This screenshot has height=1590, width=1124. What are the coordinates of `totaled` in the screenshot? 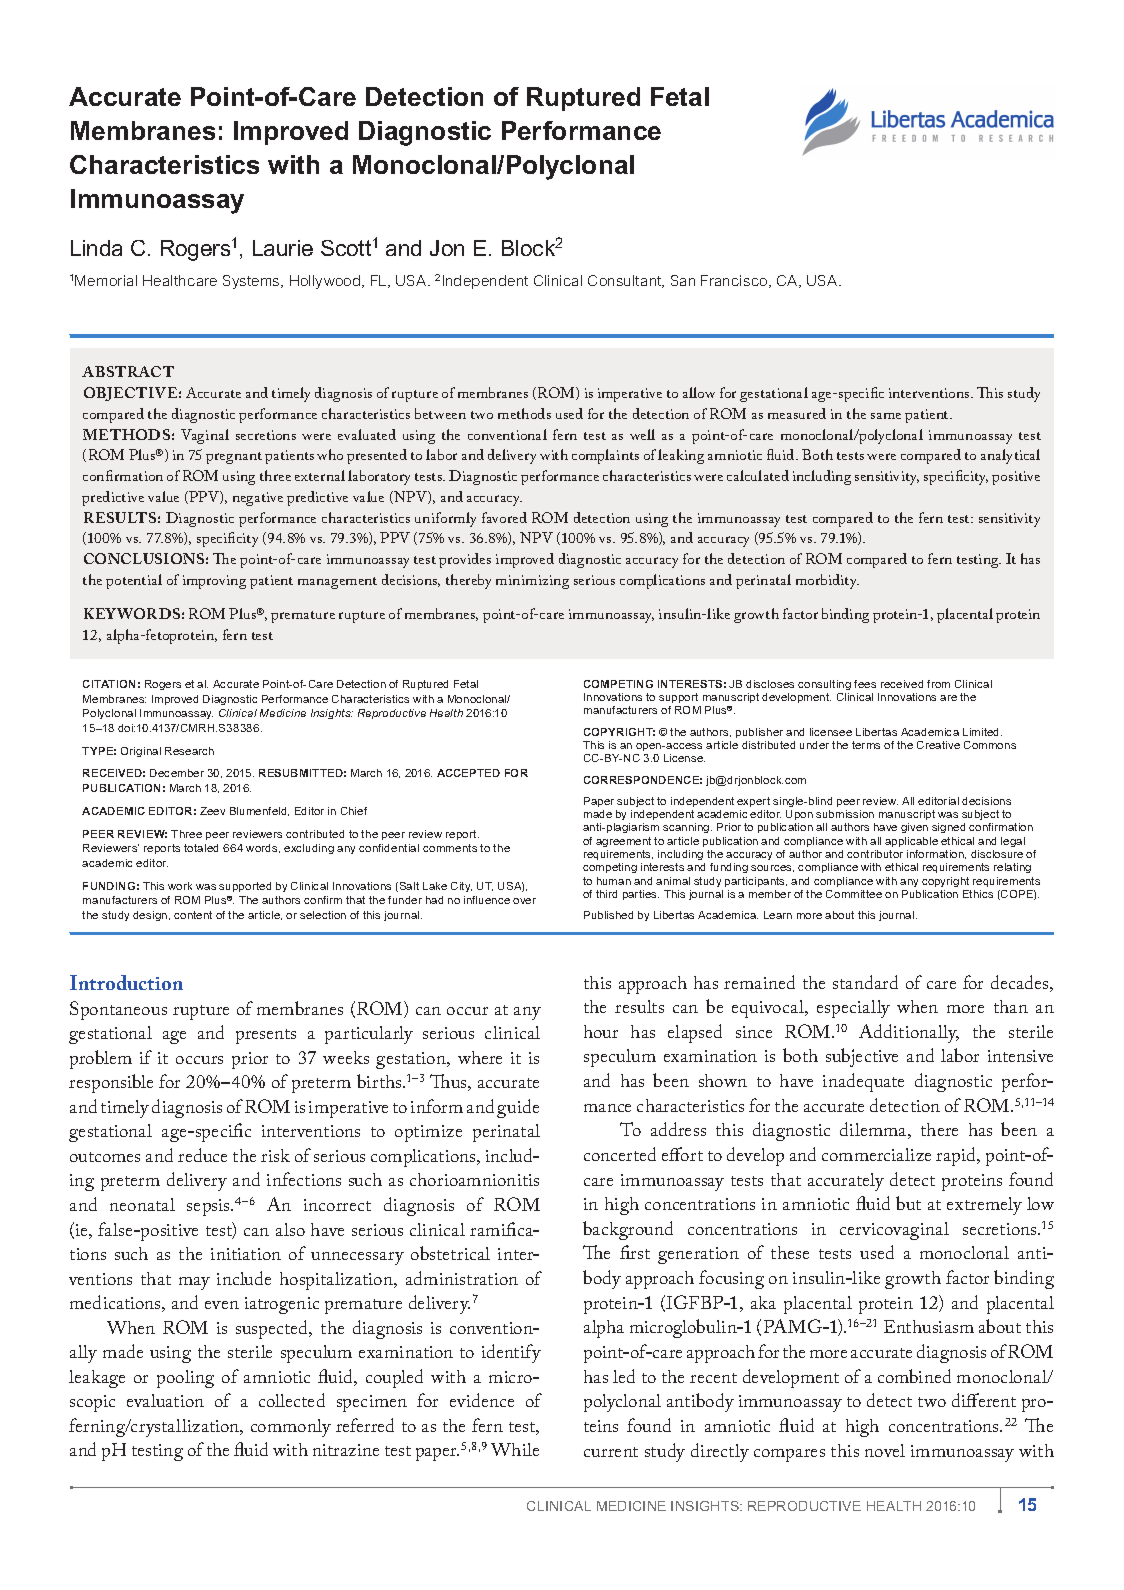 It's located at (201, 848).
